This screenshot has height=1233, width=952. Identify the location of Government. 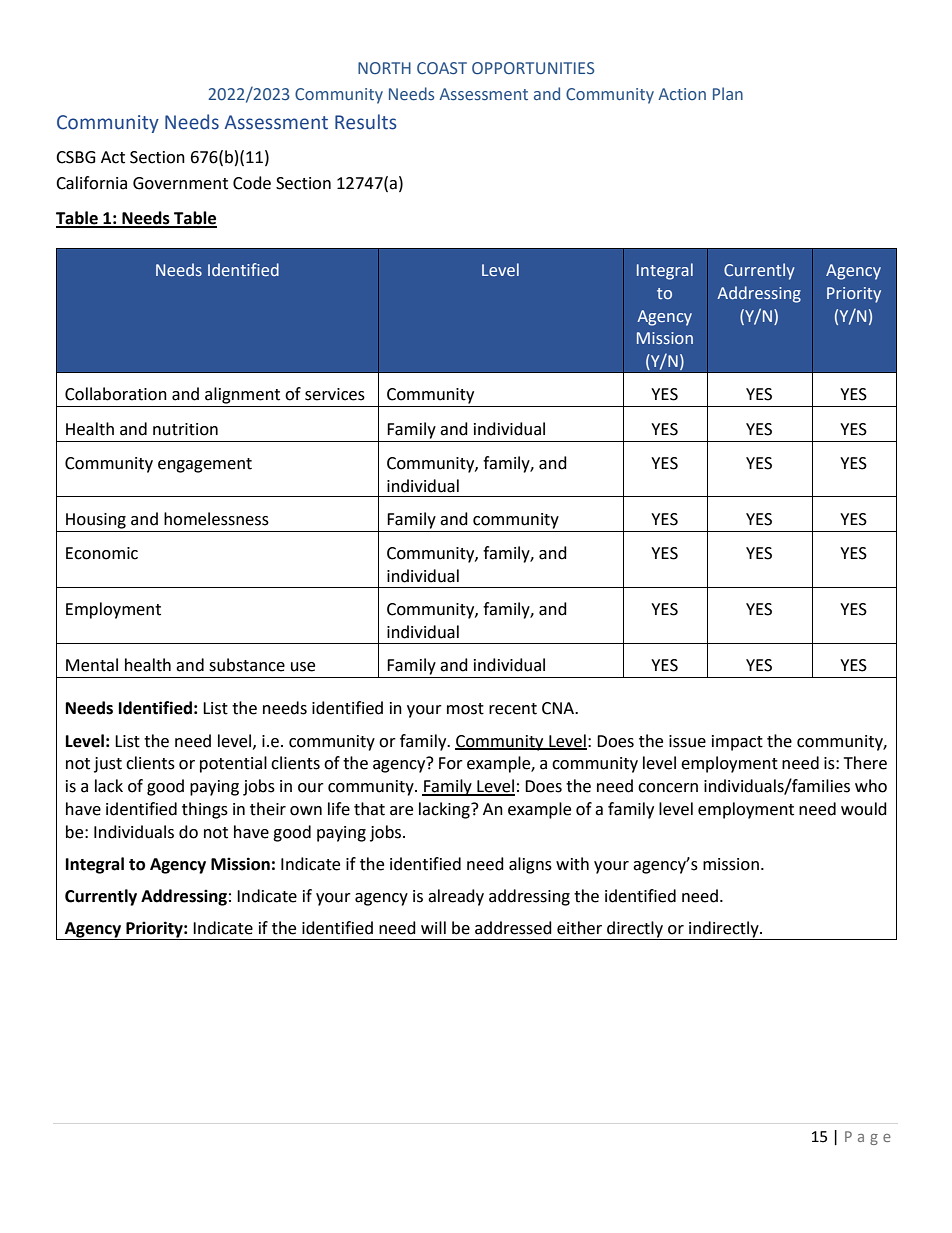
(180, 183).
